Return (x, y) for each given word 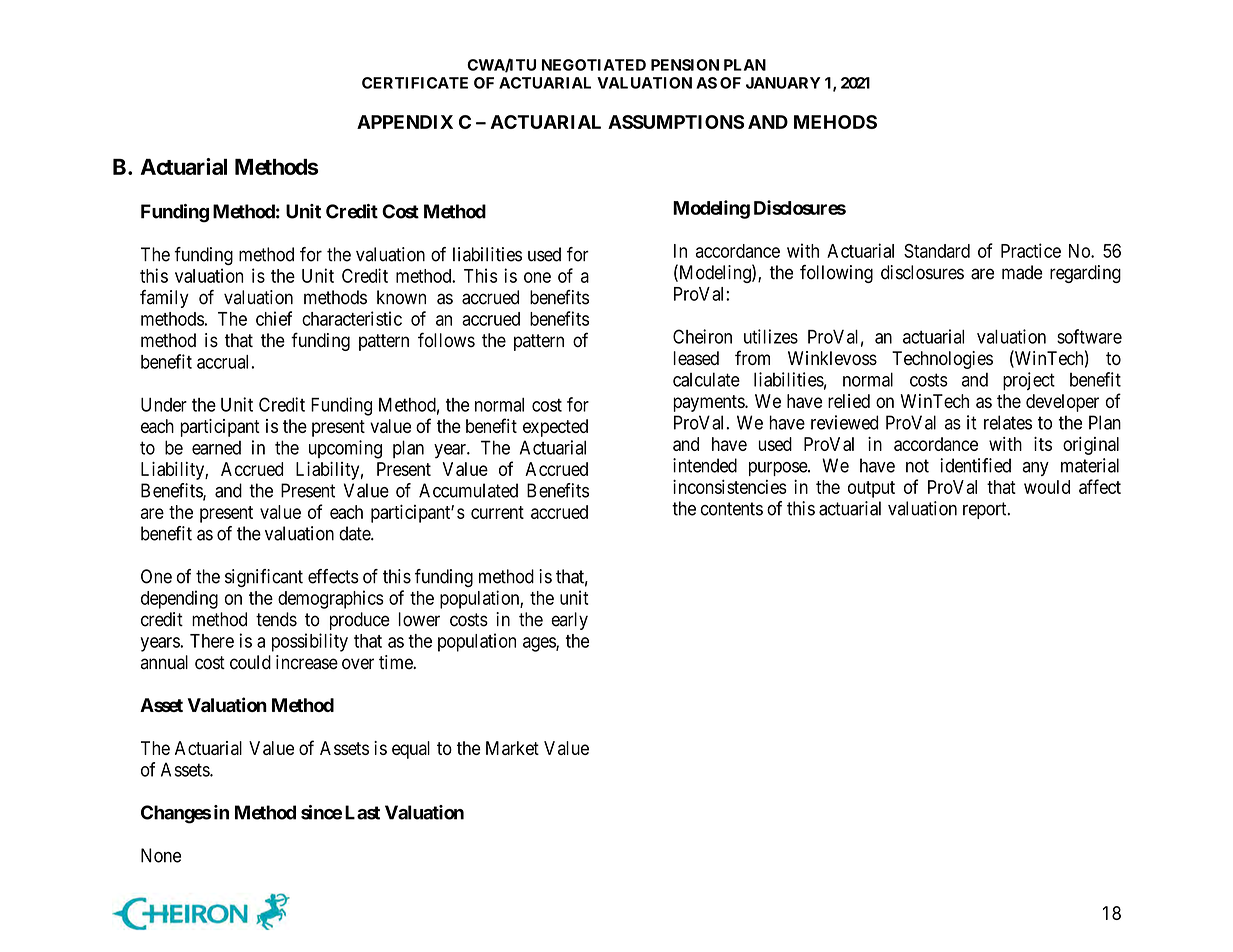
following (836, 274)
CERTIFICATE (415, 83)
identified (975, 465)
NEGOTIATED (594, 65)
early (569, 621)
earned (216, 448)
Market (512, 748)
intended (705, 465)
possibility (310, 642)
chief (274, 318)
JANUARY (783, 83)
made (1022, 272)
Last (362, 812)
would (1047, 487)
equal (411, 750)
